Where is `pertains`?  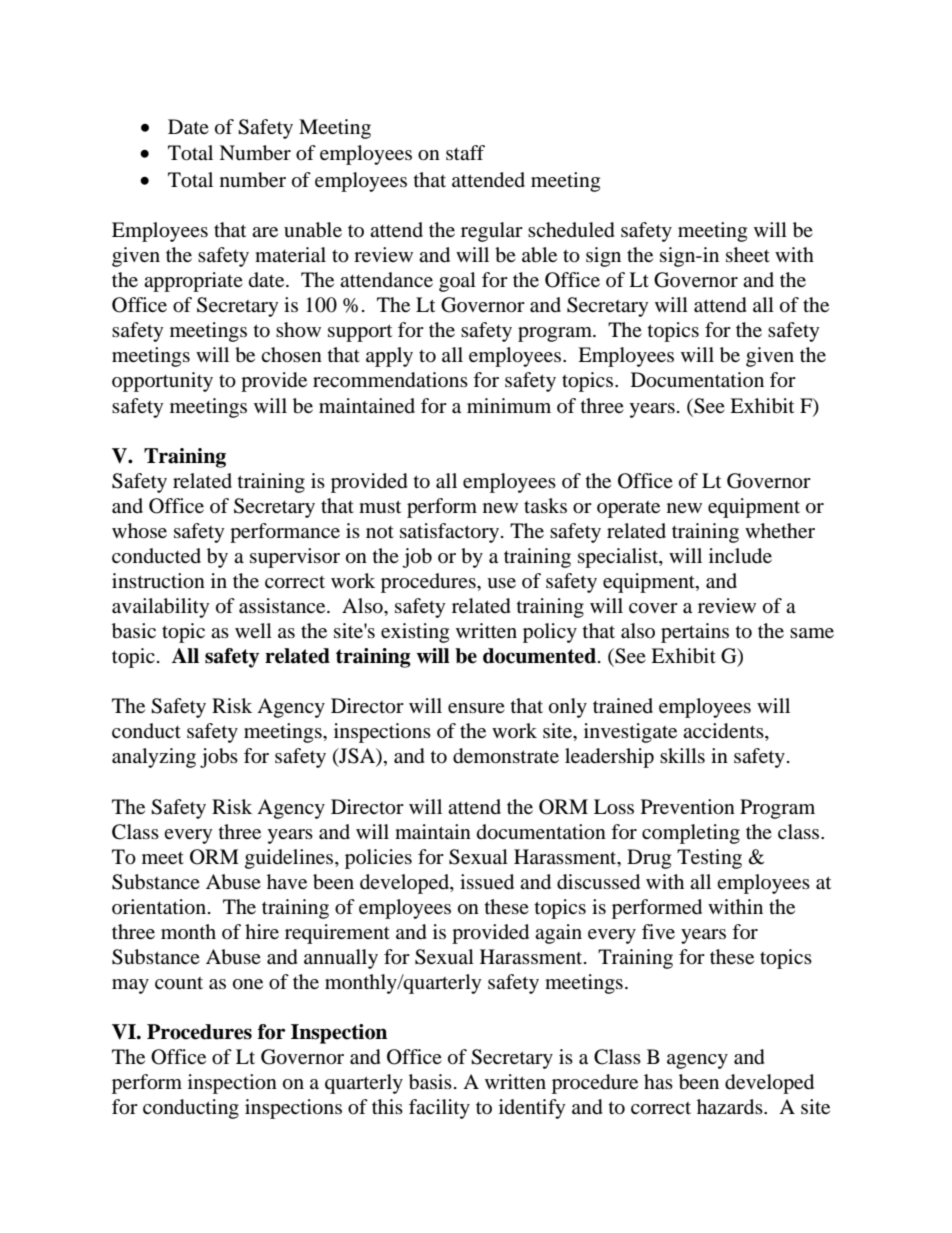 pertains is located at coordinates (695, 633).
